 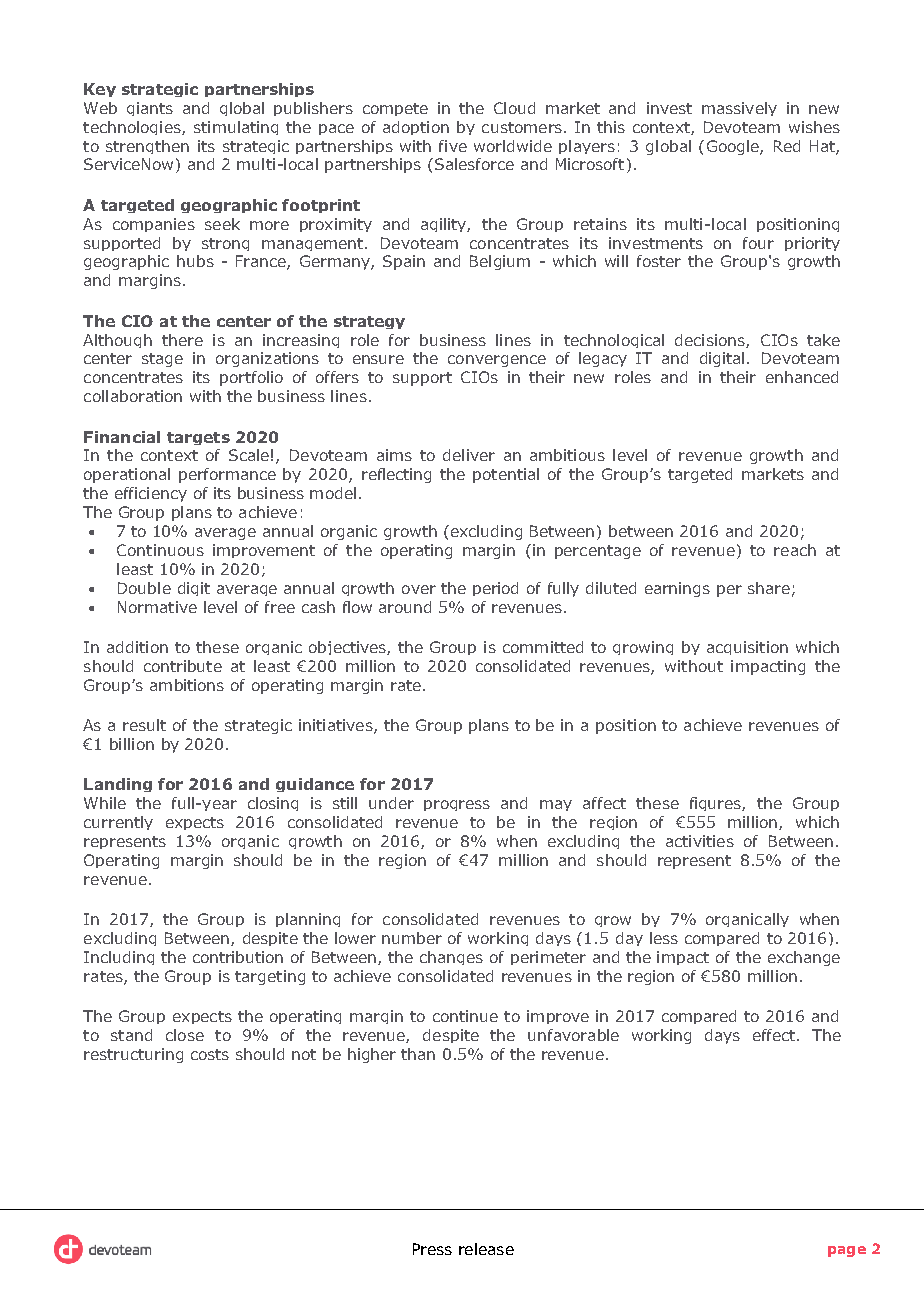 What do you see at coordinates (210, 1054) in the page?
I see `costs` at bounding box center [210, 1054].
